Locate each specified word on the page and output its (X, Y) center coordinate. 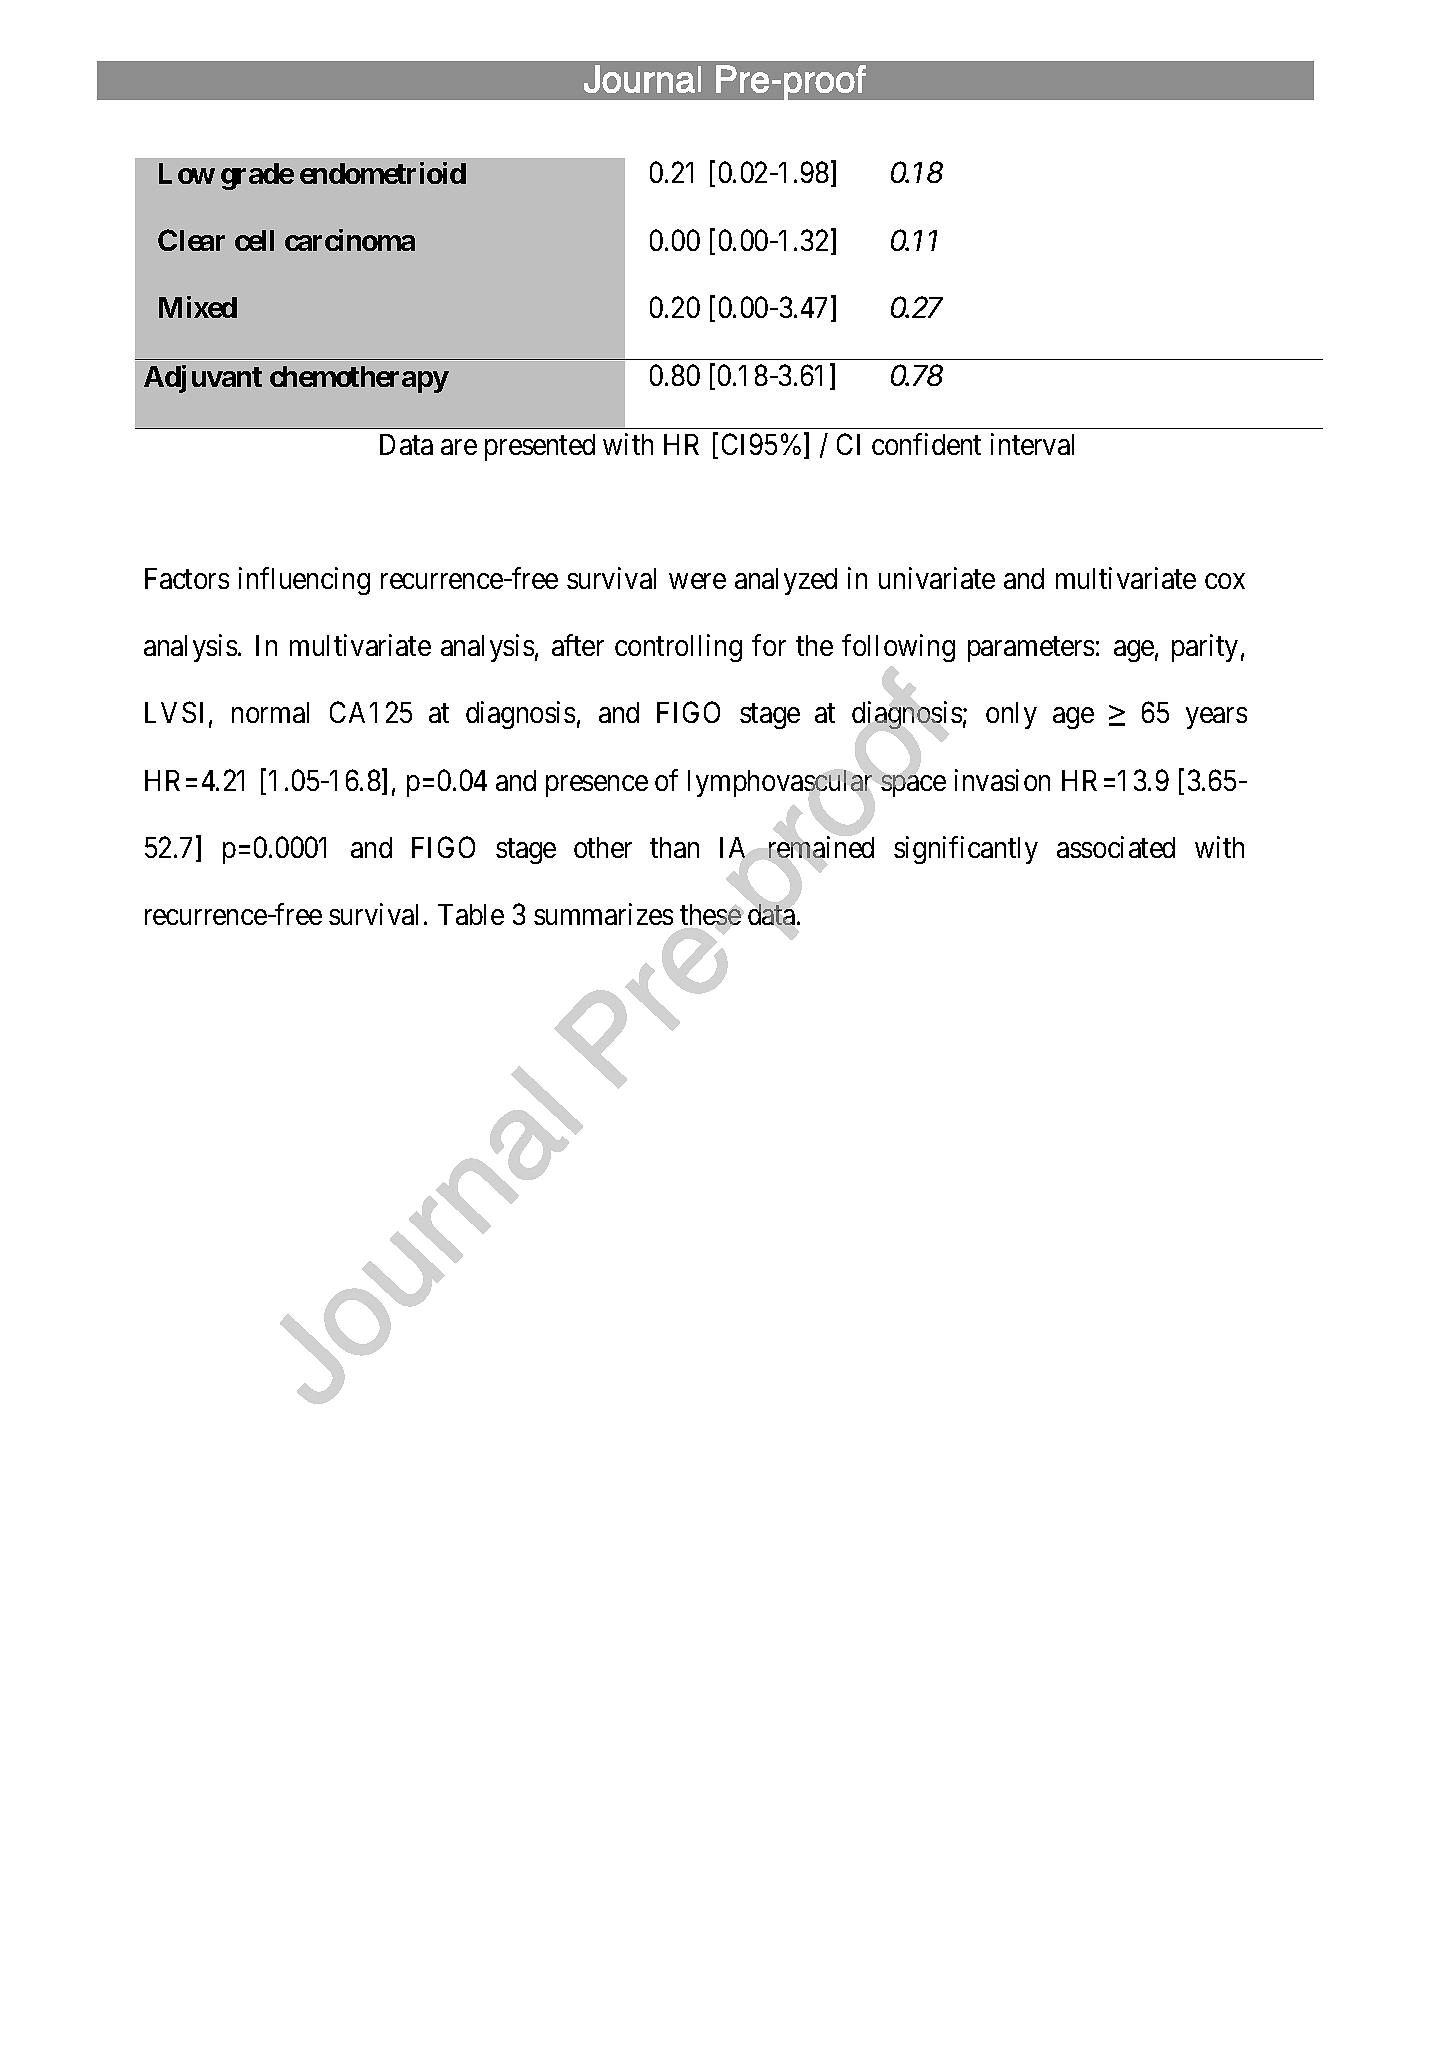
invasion (1002, 780)
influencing (304, 581)
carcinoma (350, 240)
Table (471, 914)
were (697, 581)
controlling (678, 648)
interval (1032, 444)
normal (270, 712)
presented (540, 447)
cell (254, 240)
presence (597, 786)
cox (1225, 581)
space (913, 786)
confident (926, 444)
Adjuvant (203, 379)
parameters (1031, 649)
